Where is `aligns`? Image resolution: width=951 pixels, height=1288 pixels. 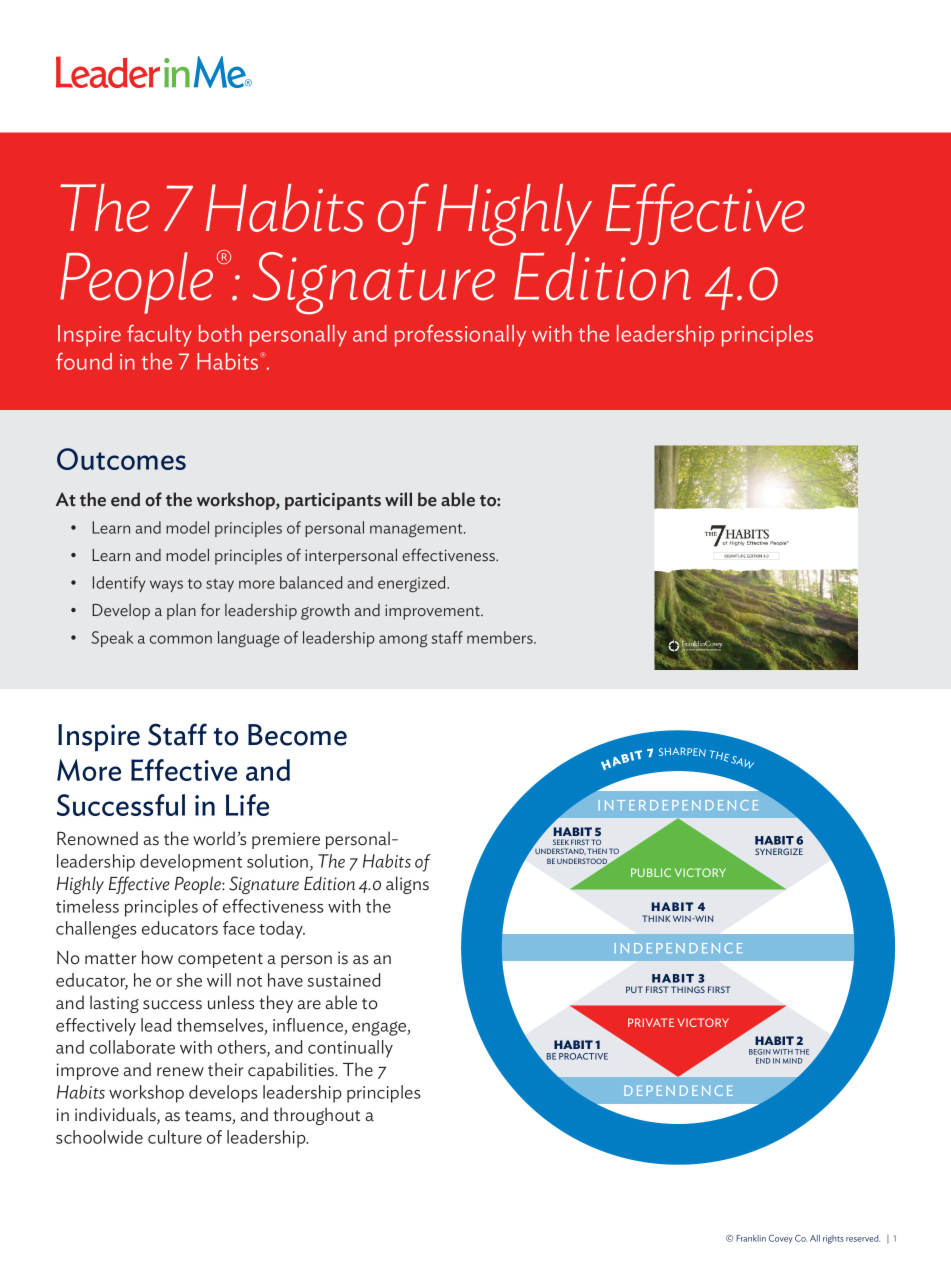
aligns is located at coordinates (407, 885).
